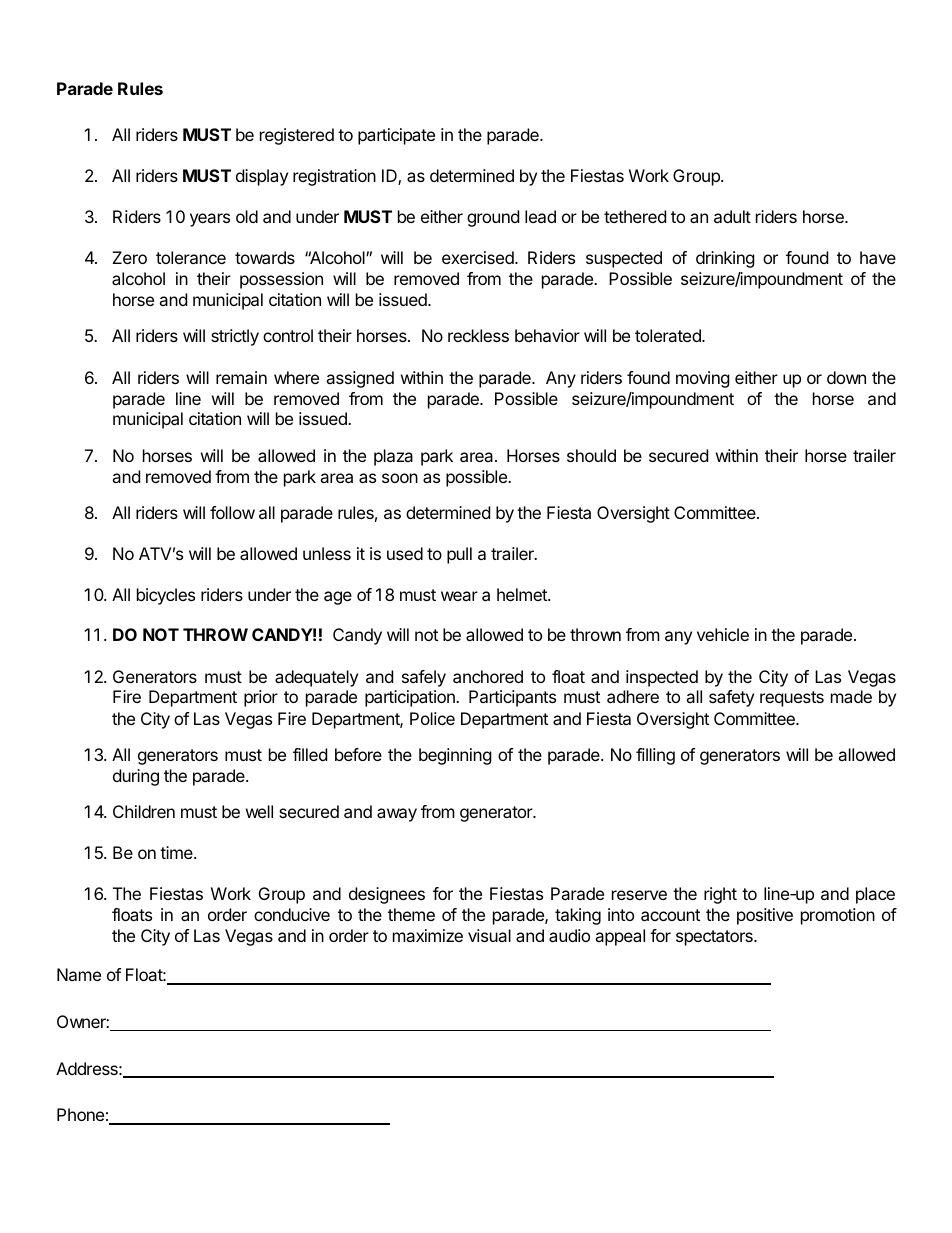 Image resolution: width=952 pixels, height=1233 pixels. I want to click on adult, so click(732, 216).
